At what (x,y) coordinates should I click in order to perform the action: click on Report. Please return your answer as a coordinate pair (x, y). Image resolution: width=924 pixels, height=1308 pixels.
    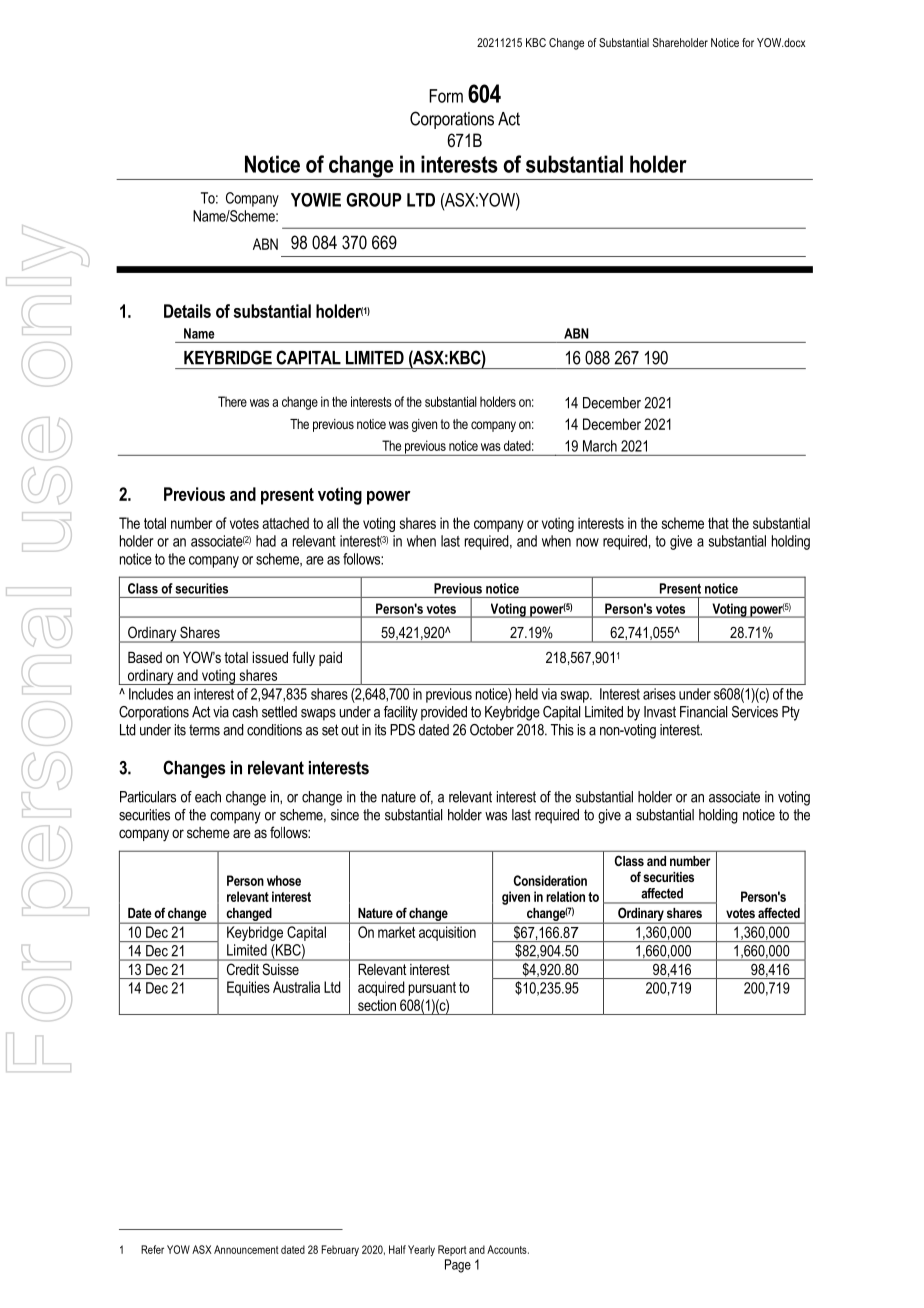
    Looking at the image, I should click on (452, 1250).
